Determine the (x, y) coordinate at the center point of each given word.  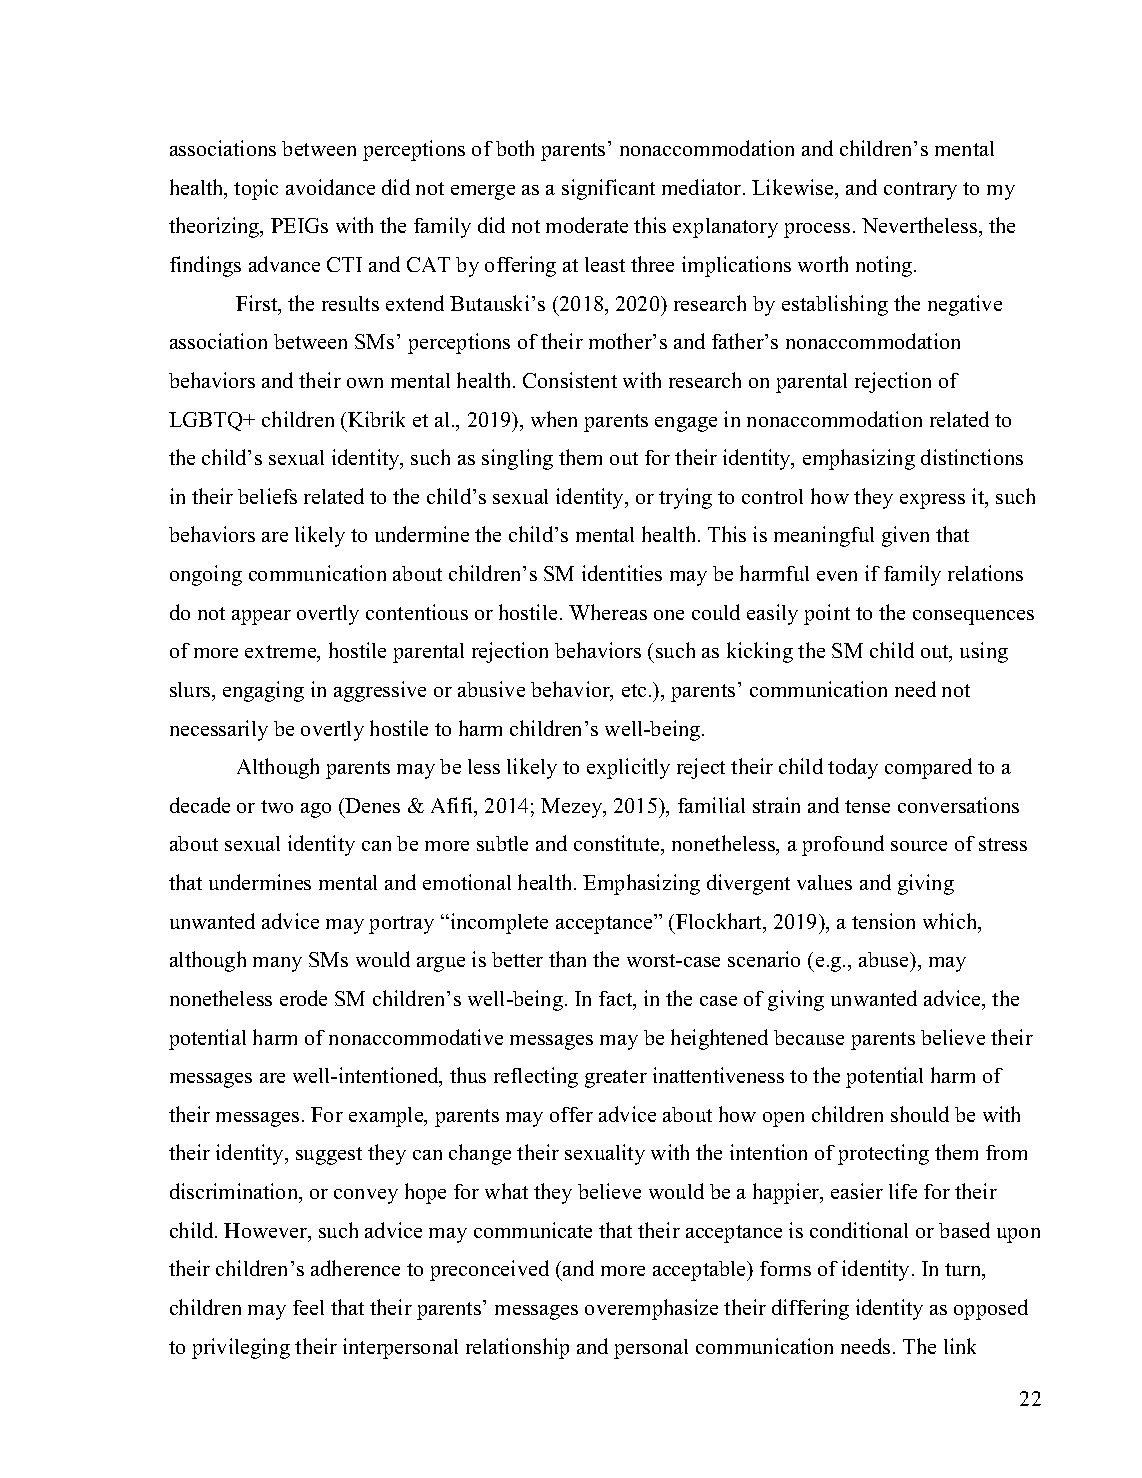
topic (256, 189)
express (932, 501)
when (554, 419)
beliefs (267, 496)
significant (608, 189)
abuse (885, 959)
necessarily (219, 730)
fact (617, 1000)
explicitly (628, 768)
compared (928, 768)
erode (303, 998)
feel (308, 1307)
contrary (920, 191)
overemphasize (651, 1309)
